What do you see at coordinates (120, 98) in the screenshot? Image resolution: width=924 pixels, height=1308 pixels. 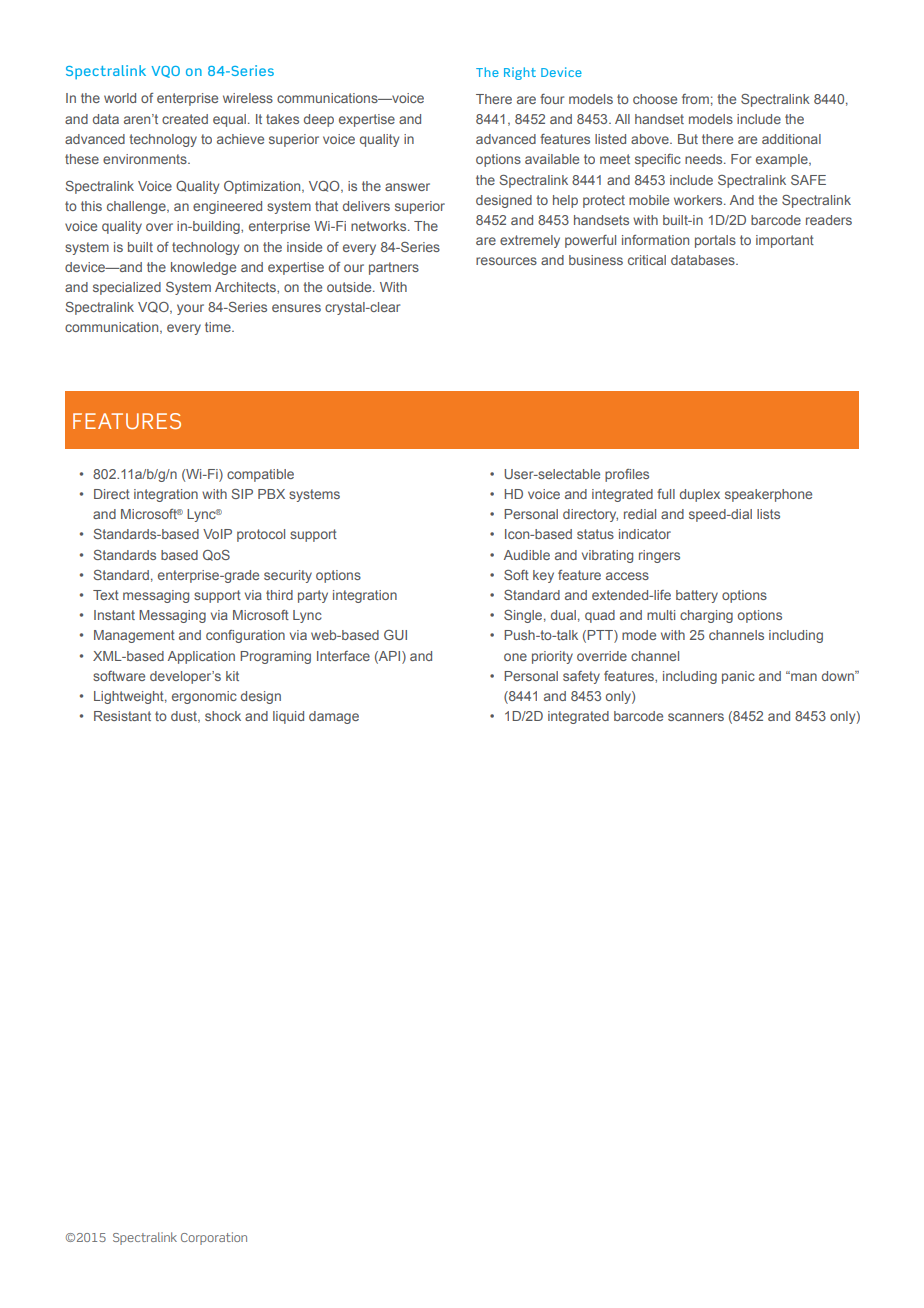 I see `world` at bounding box center [120, 98].
